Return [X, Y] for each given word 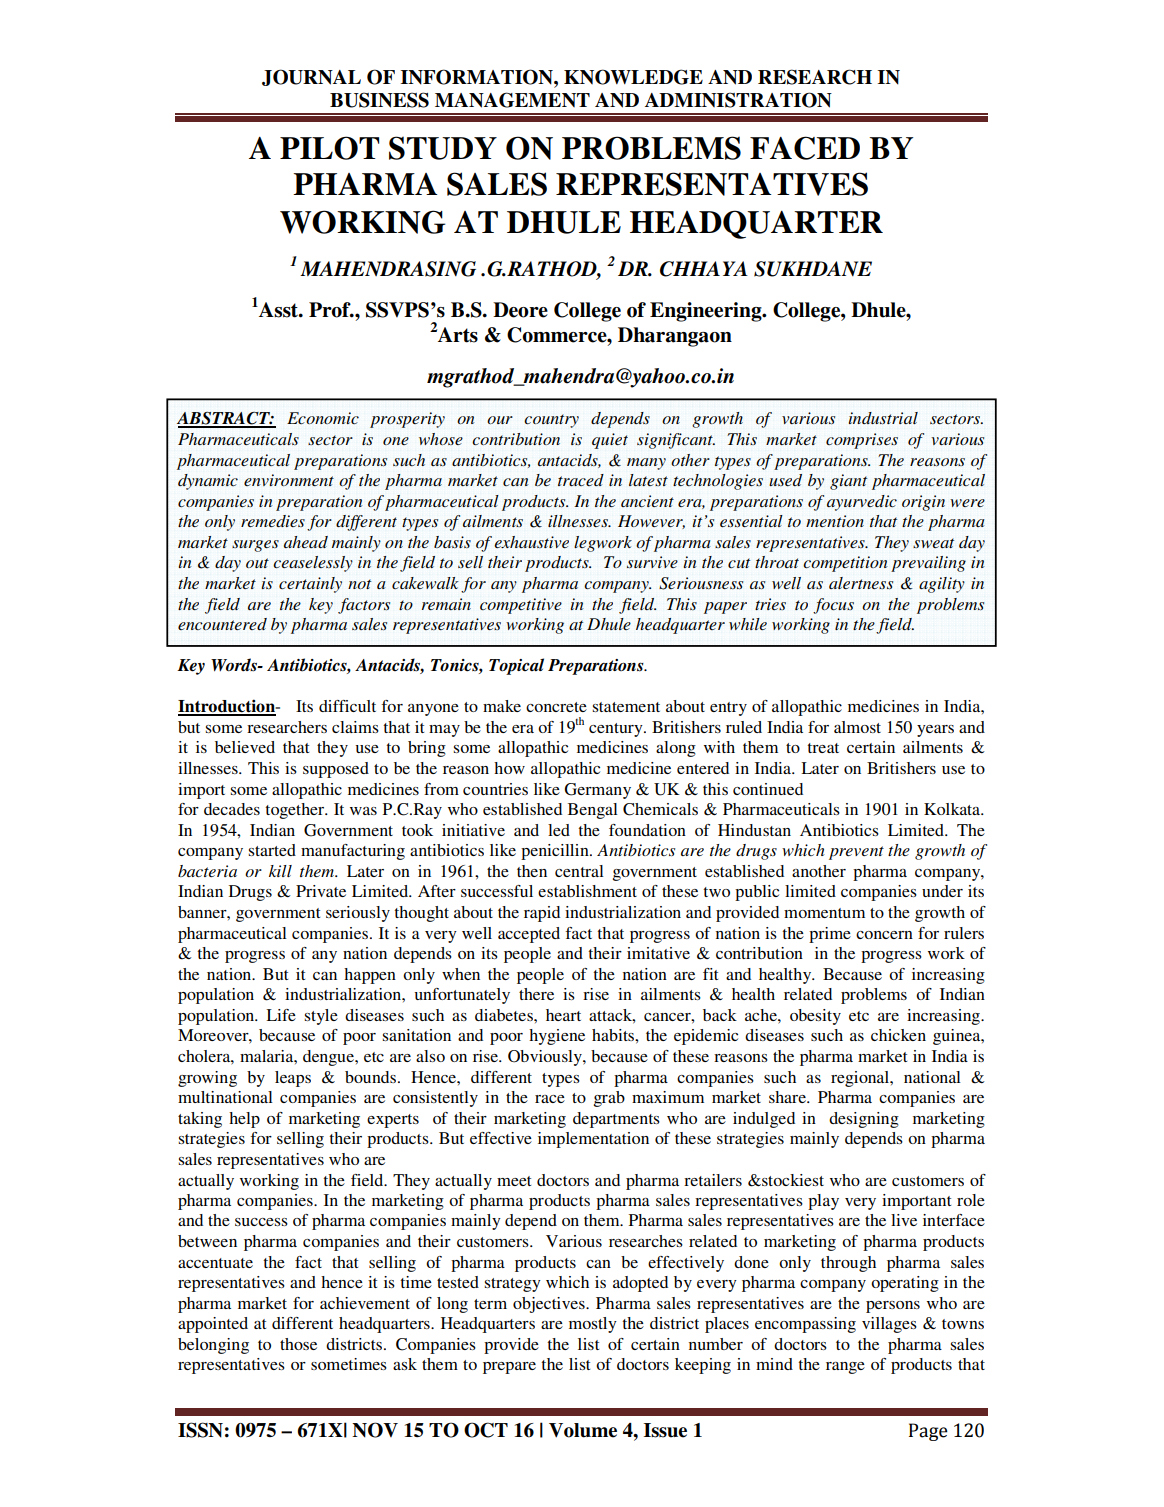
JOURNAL [311, 77]
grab [609, 1099]
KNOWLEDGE [633, 77]
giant [848, 482]
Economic [323, 418]
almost [857, 727]
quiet [610, 441]
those [298, 1344]
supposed [336, 770]
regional [861, 1079]
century [617, 730]
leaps [293, 1079]
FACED [805, 148]
